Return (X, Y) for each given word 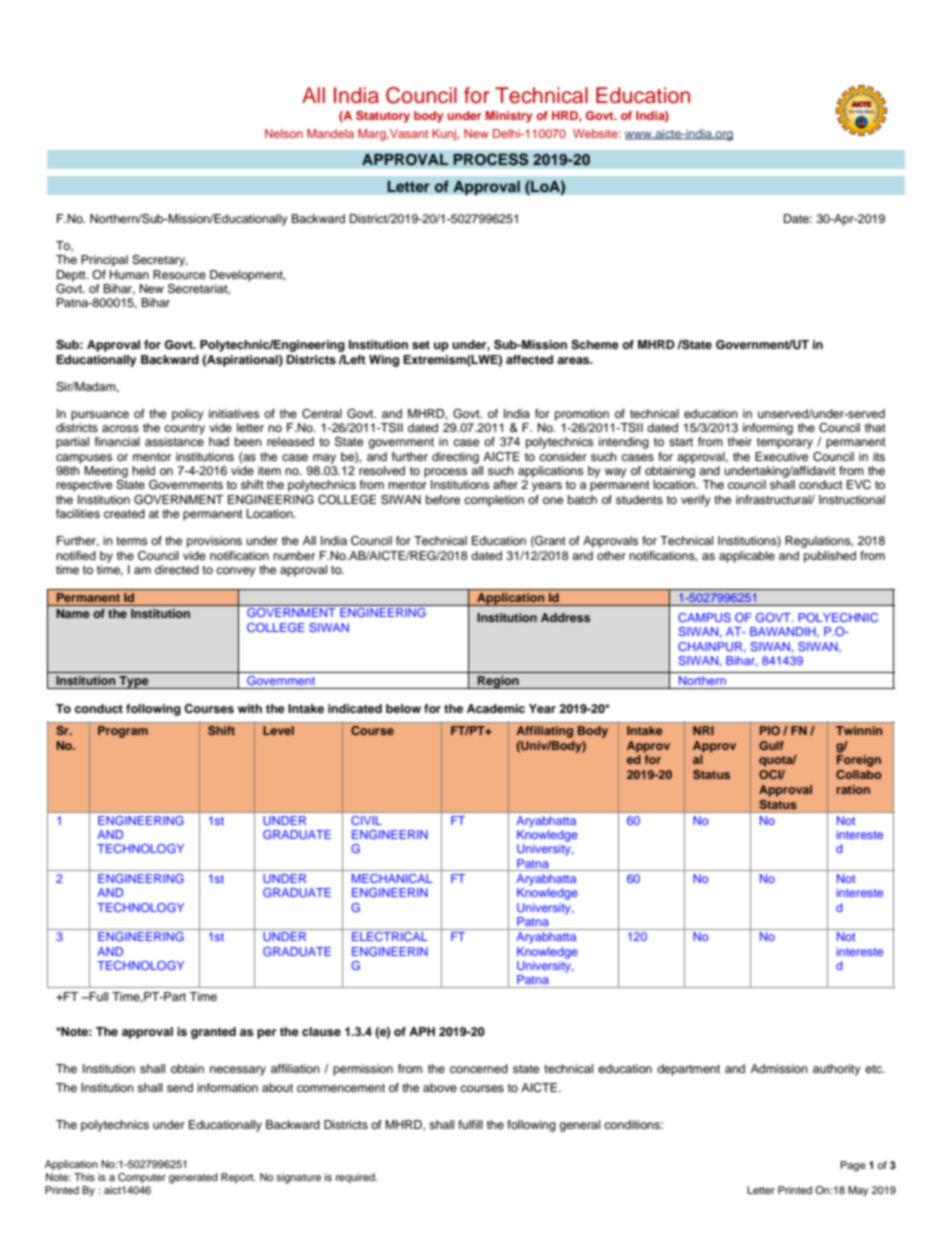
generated (193, 1178)
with (250, 708)
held (143, 470)
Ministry (509, 117)
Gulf (771, 745)
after (505, 484)
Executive (781, 456)
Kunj (445, 135)
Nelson (284, 133)
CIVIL (367, 820)
